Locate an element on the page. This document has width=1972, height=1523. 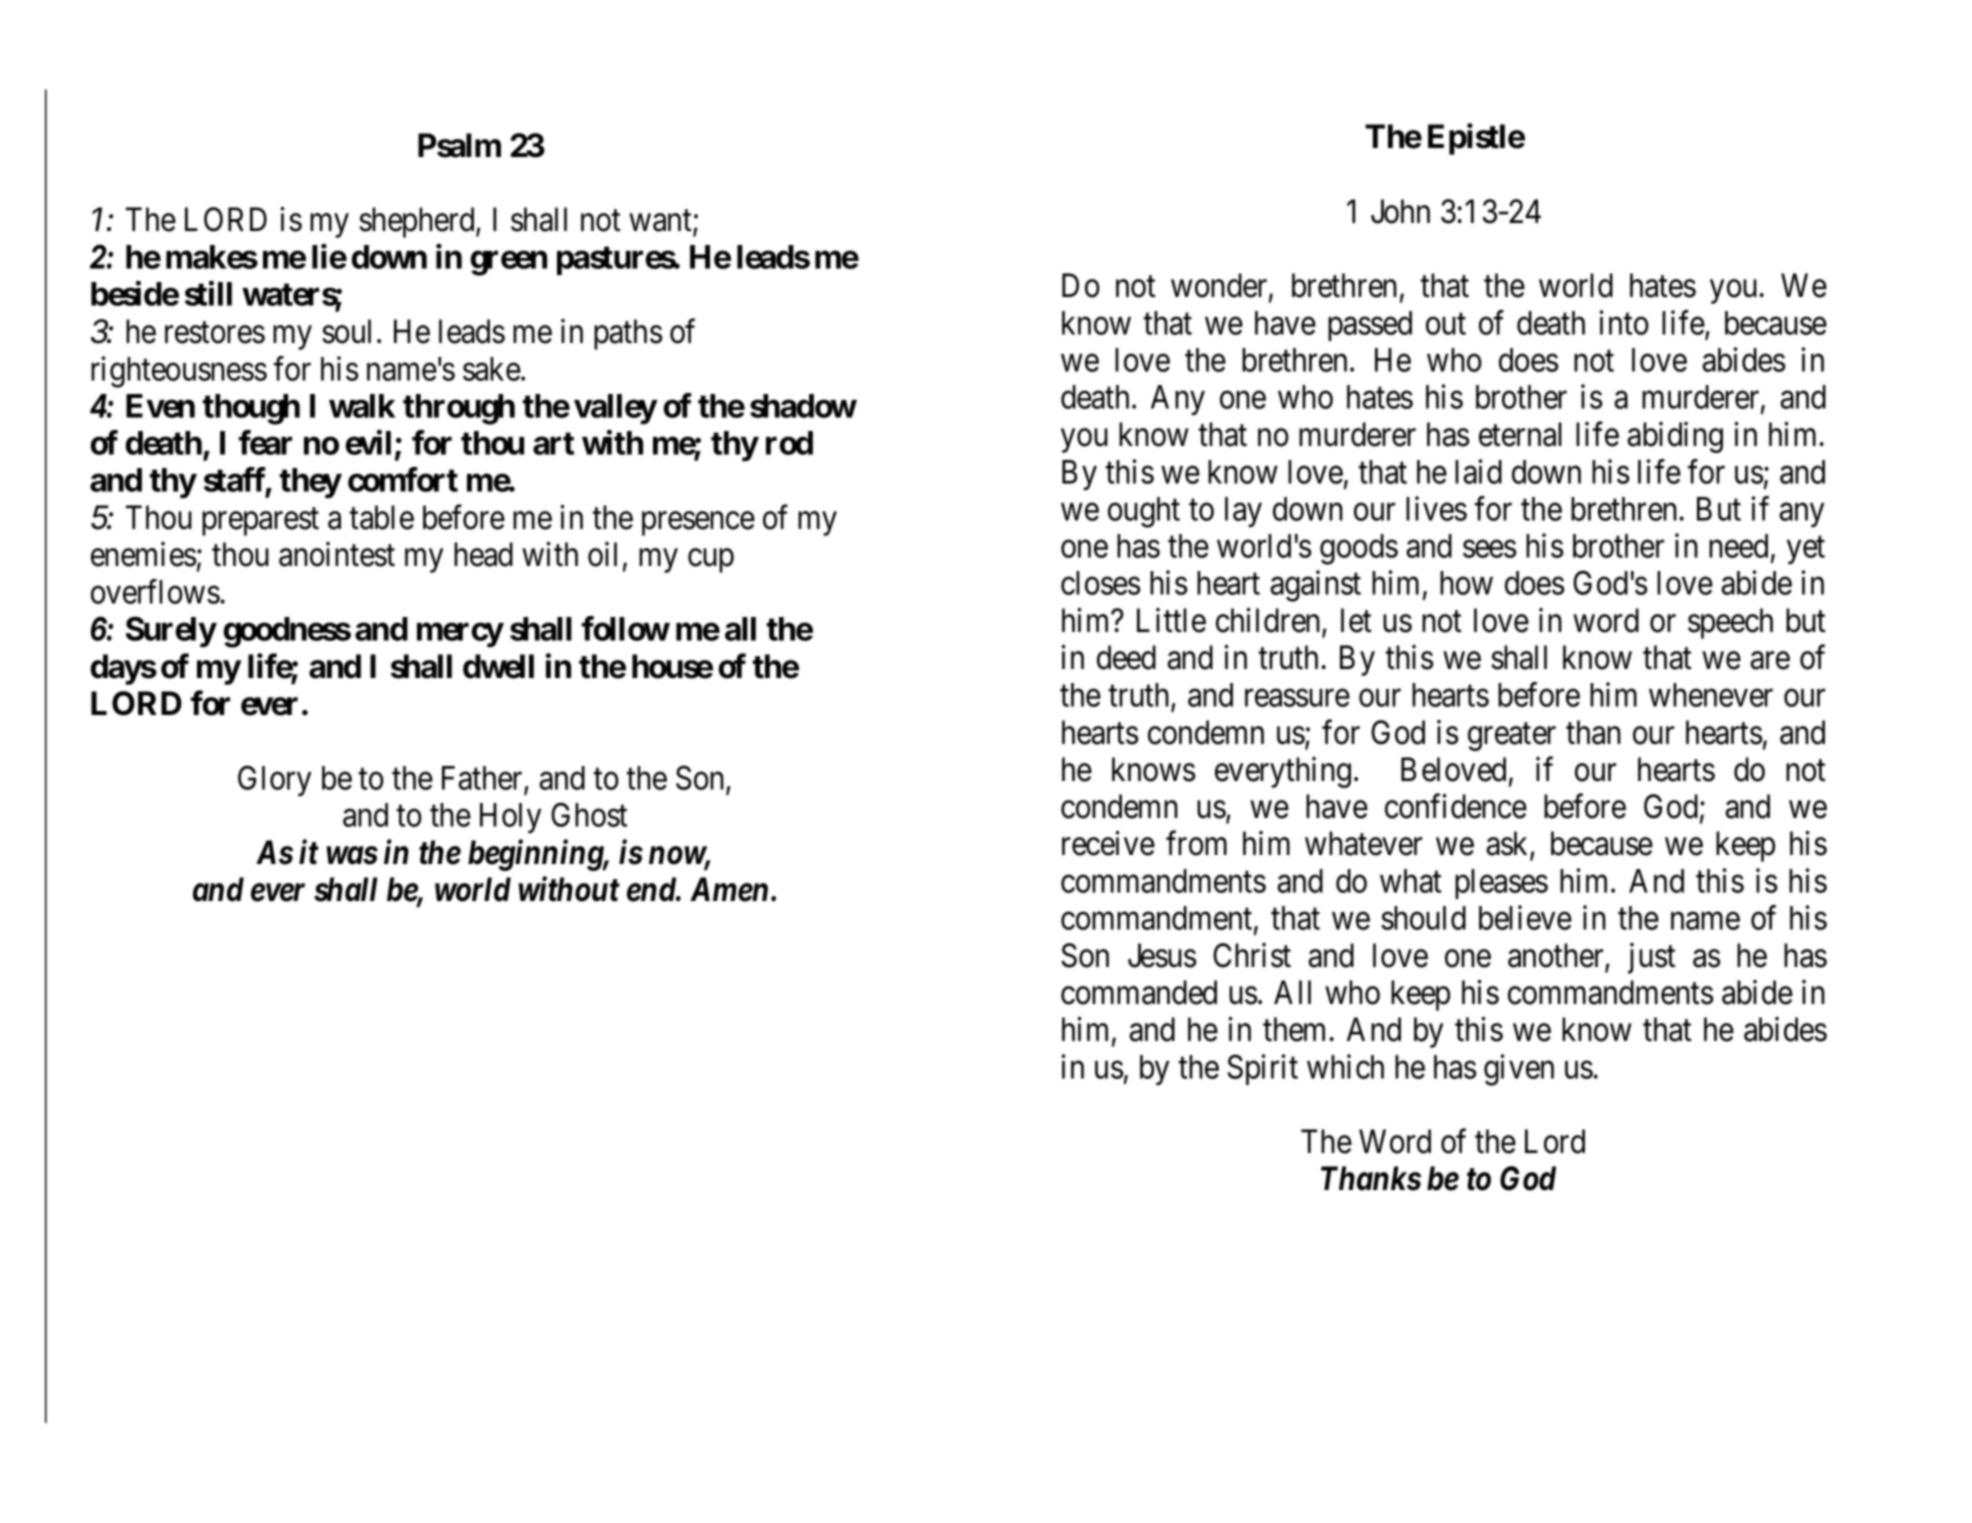
Amen is located at coordinates (729, 889).
